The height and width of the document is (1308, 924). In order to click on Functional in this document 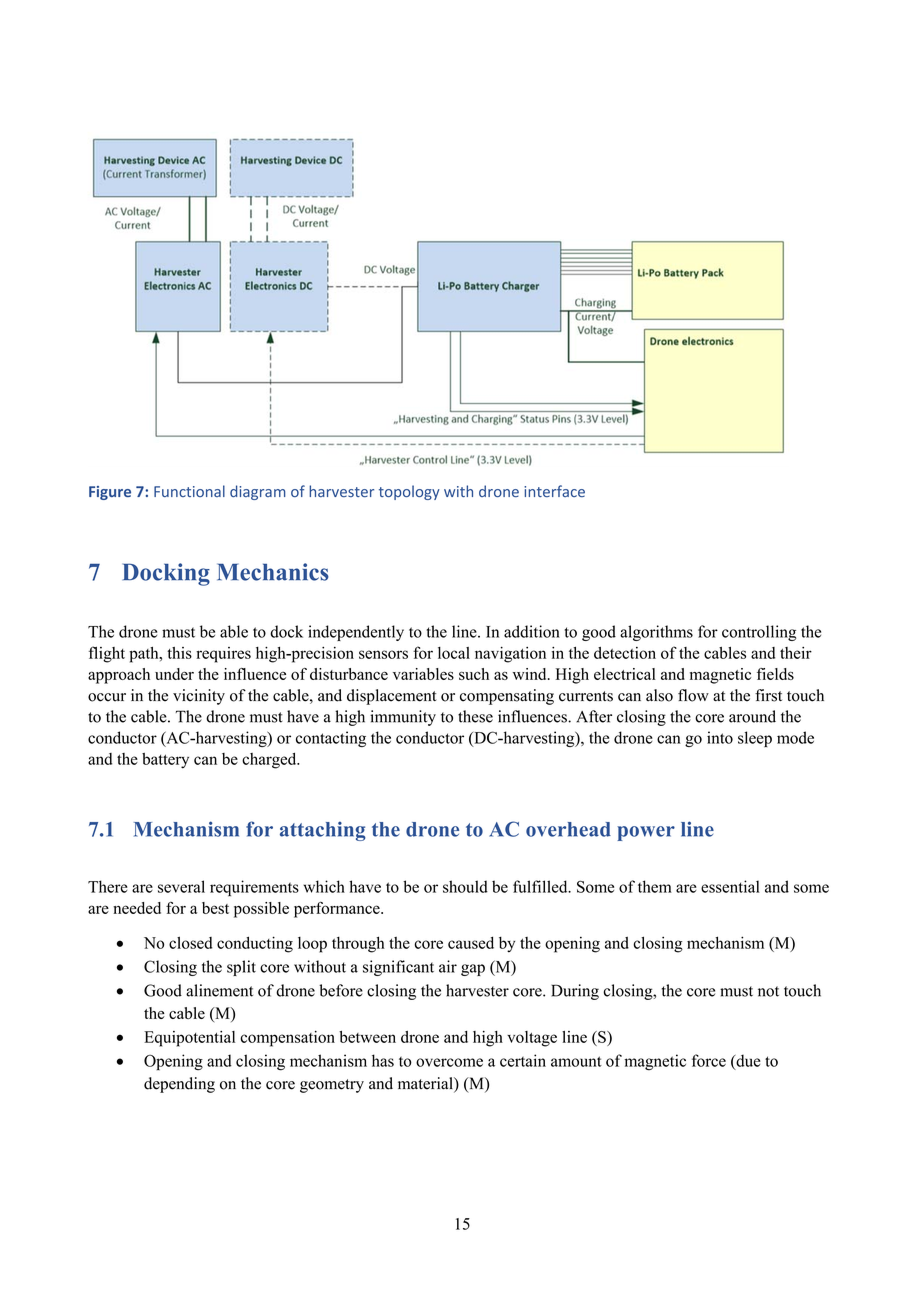, I will do `click(189, 491)`.
